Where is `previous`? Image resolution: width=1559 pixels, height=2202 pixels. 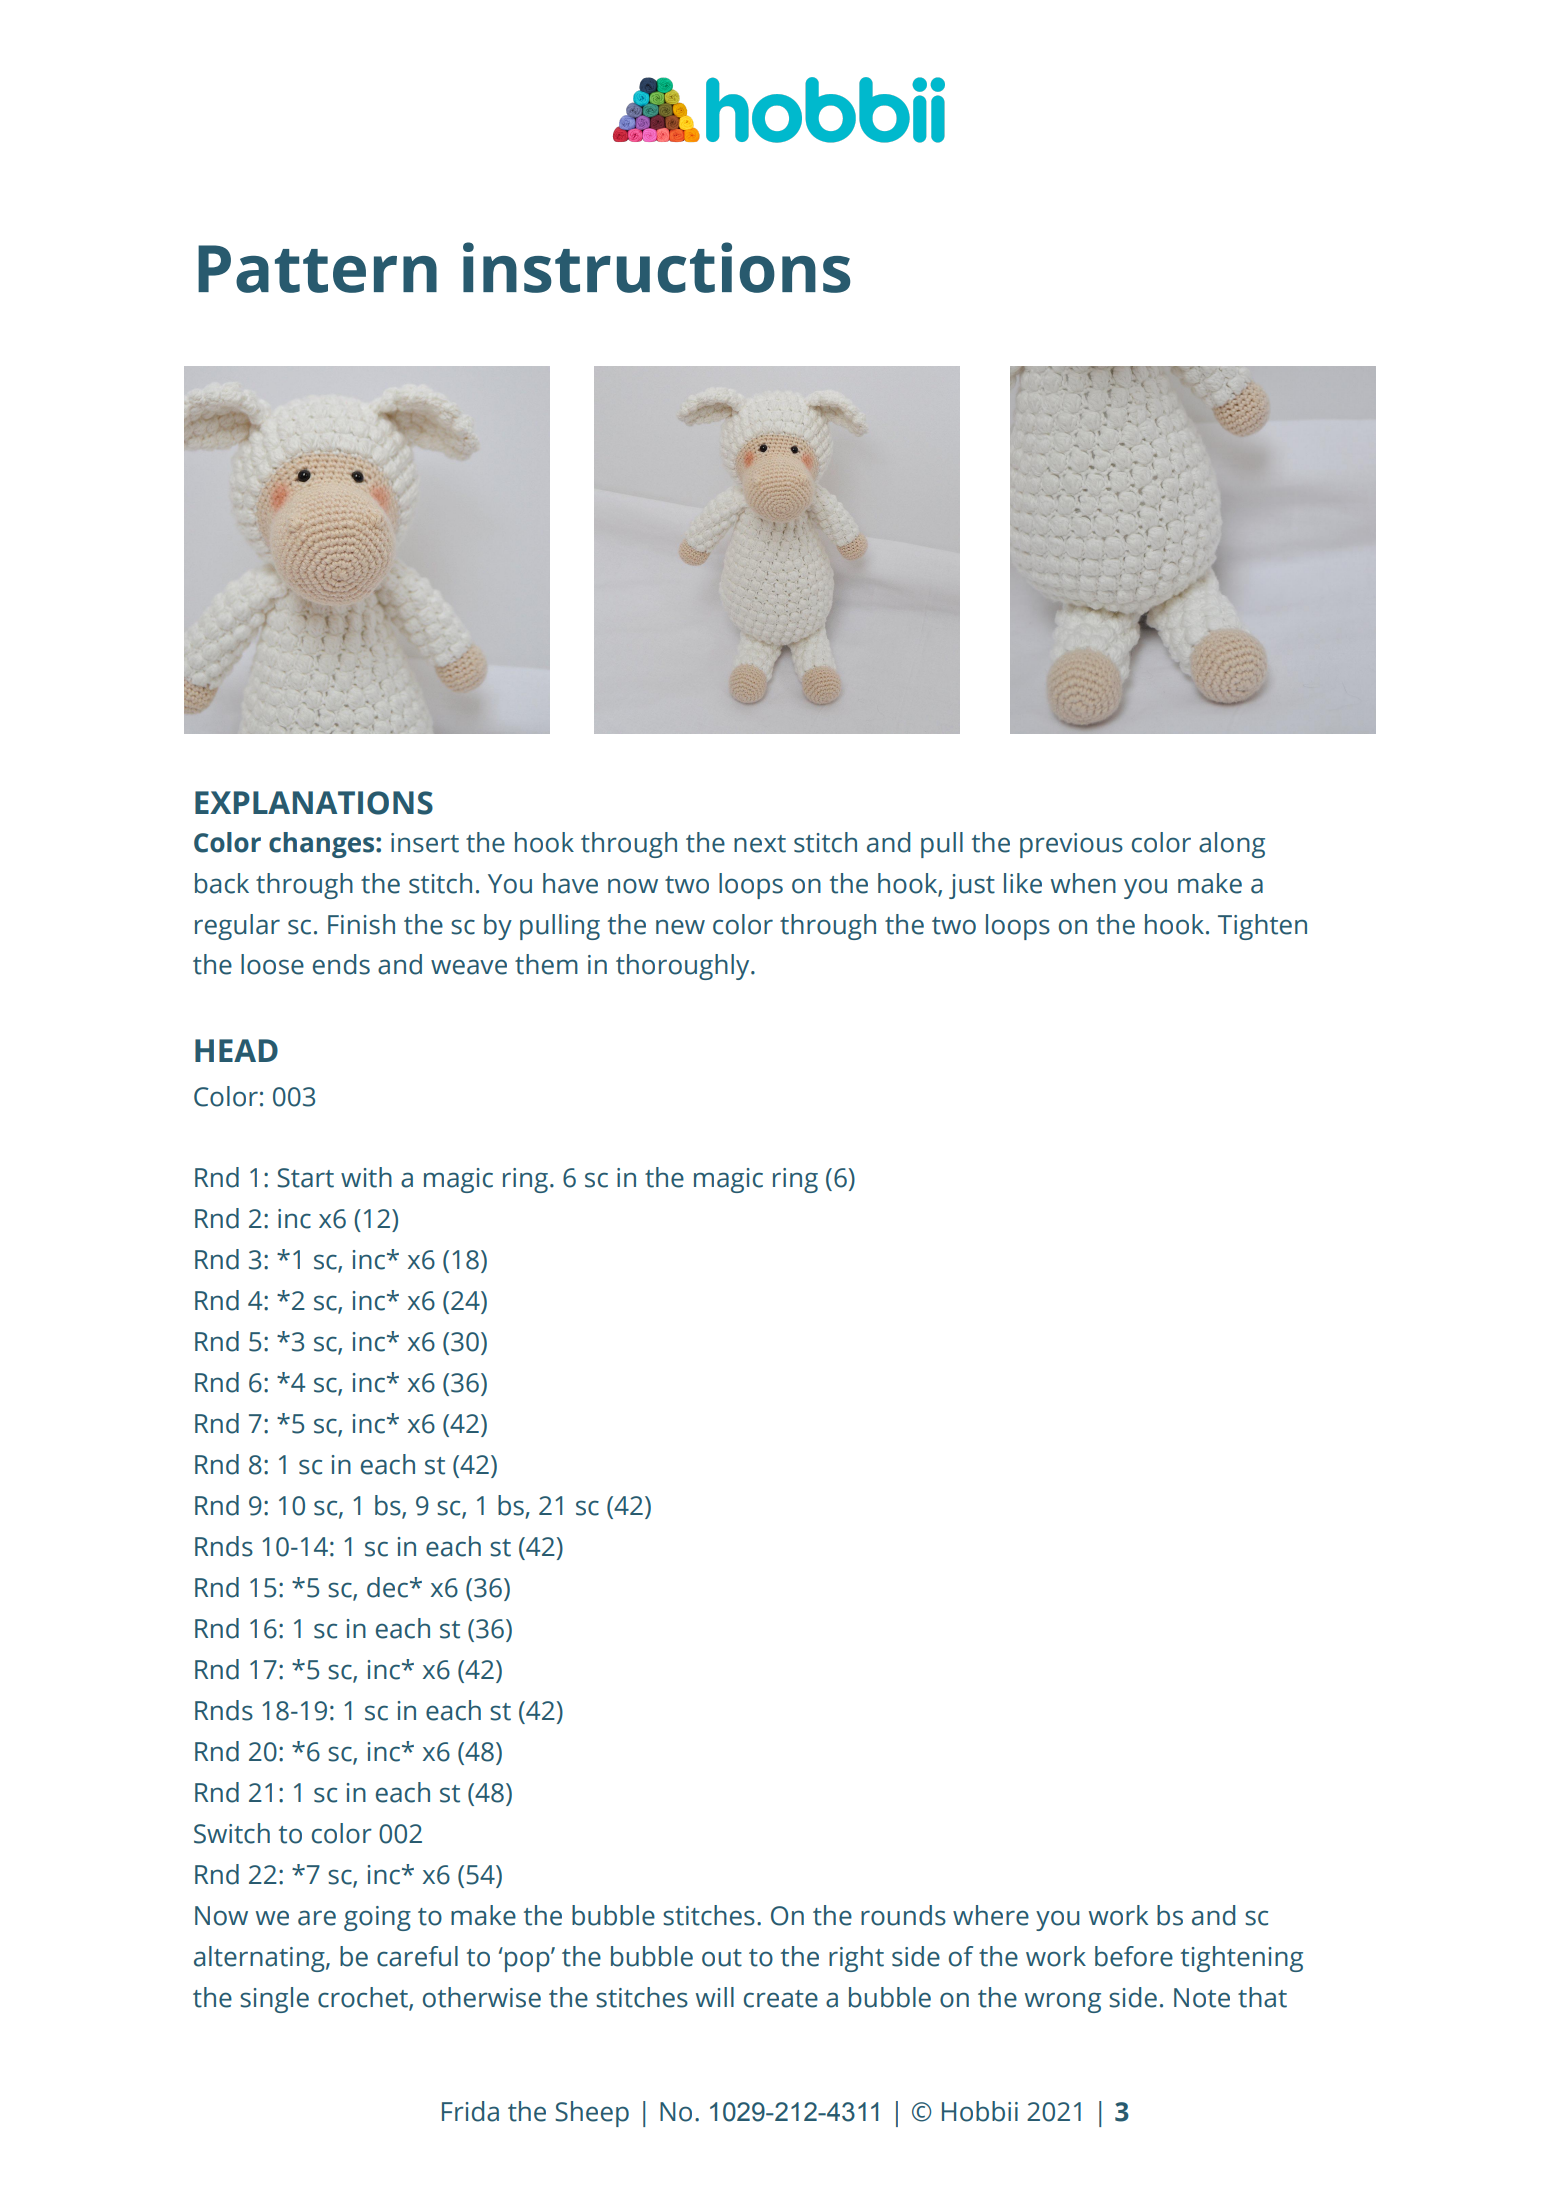 previous is located at coordinates (1071, 845).
